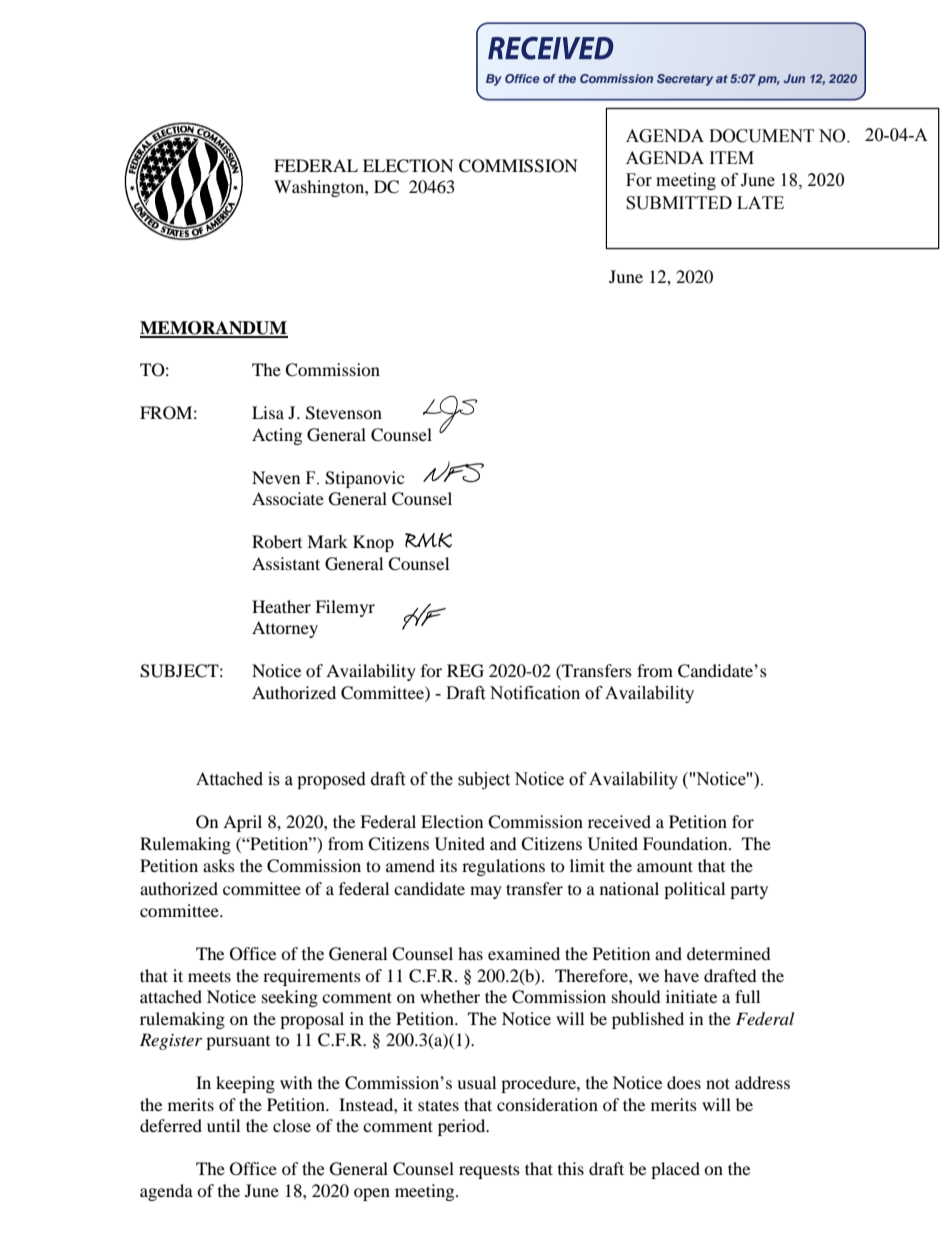  I want to click on MEMORANDUM, so click(214, 329).
